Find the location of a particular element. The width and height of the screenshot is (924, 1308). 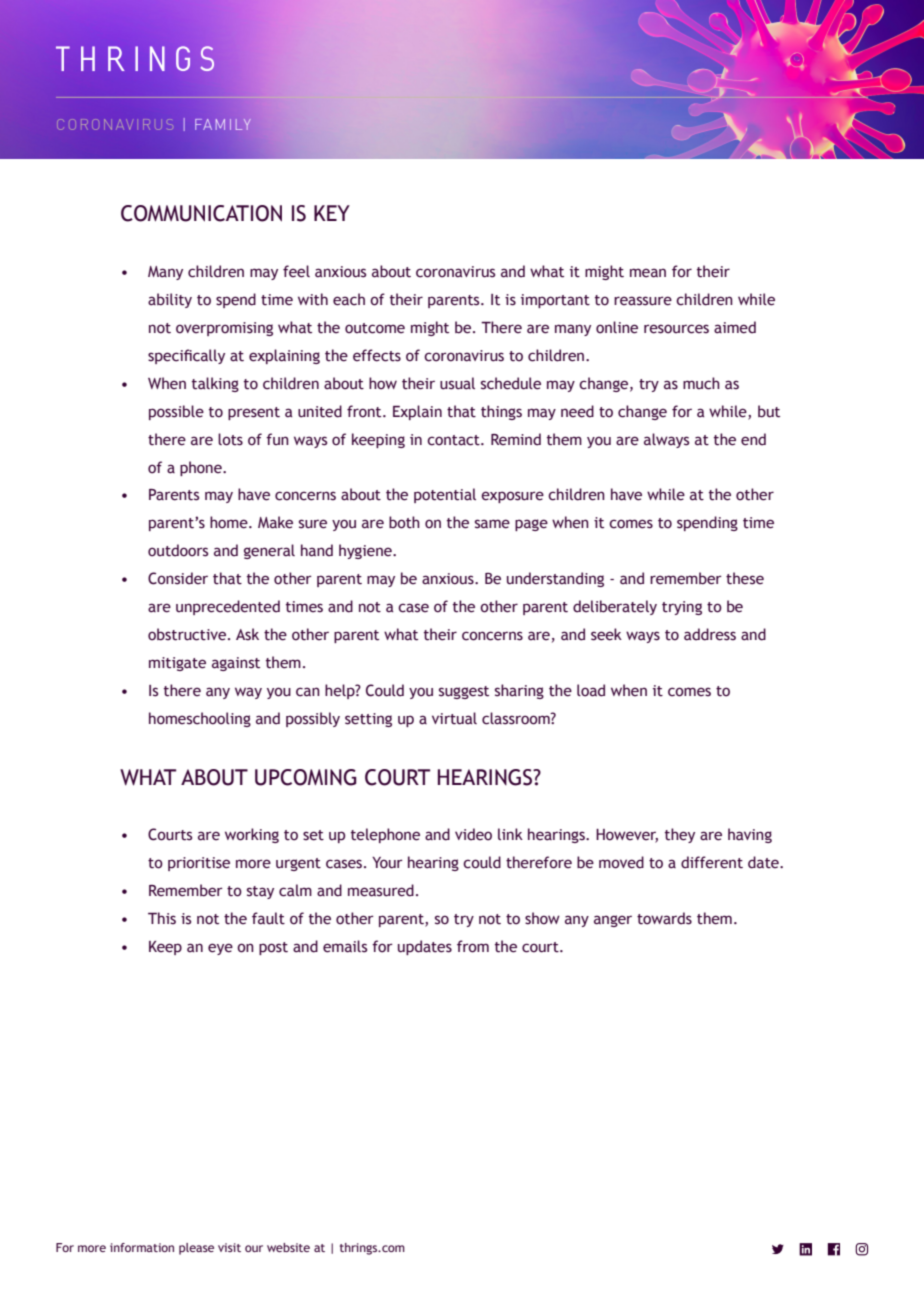

visit is located at coordinates (229, 1247).
